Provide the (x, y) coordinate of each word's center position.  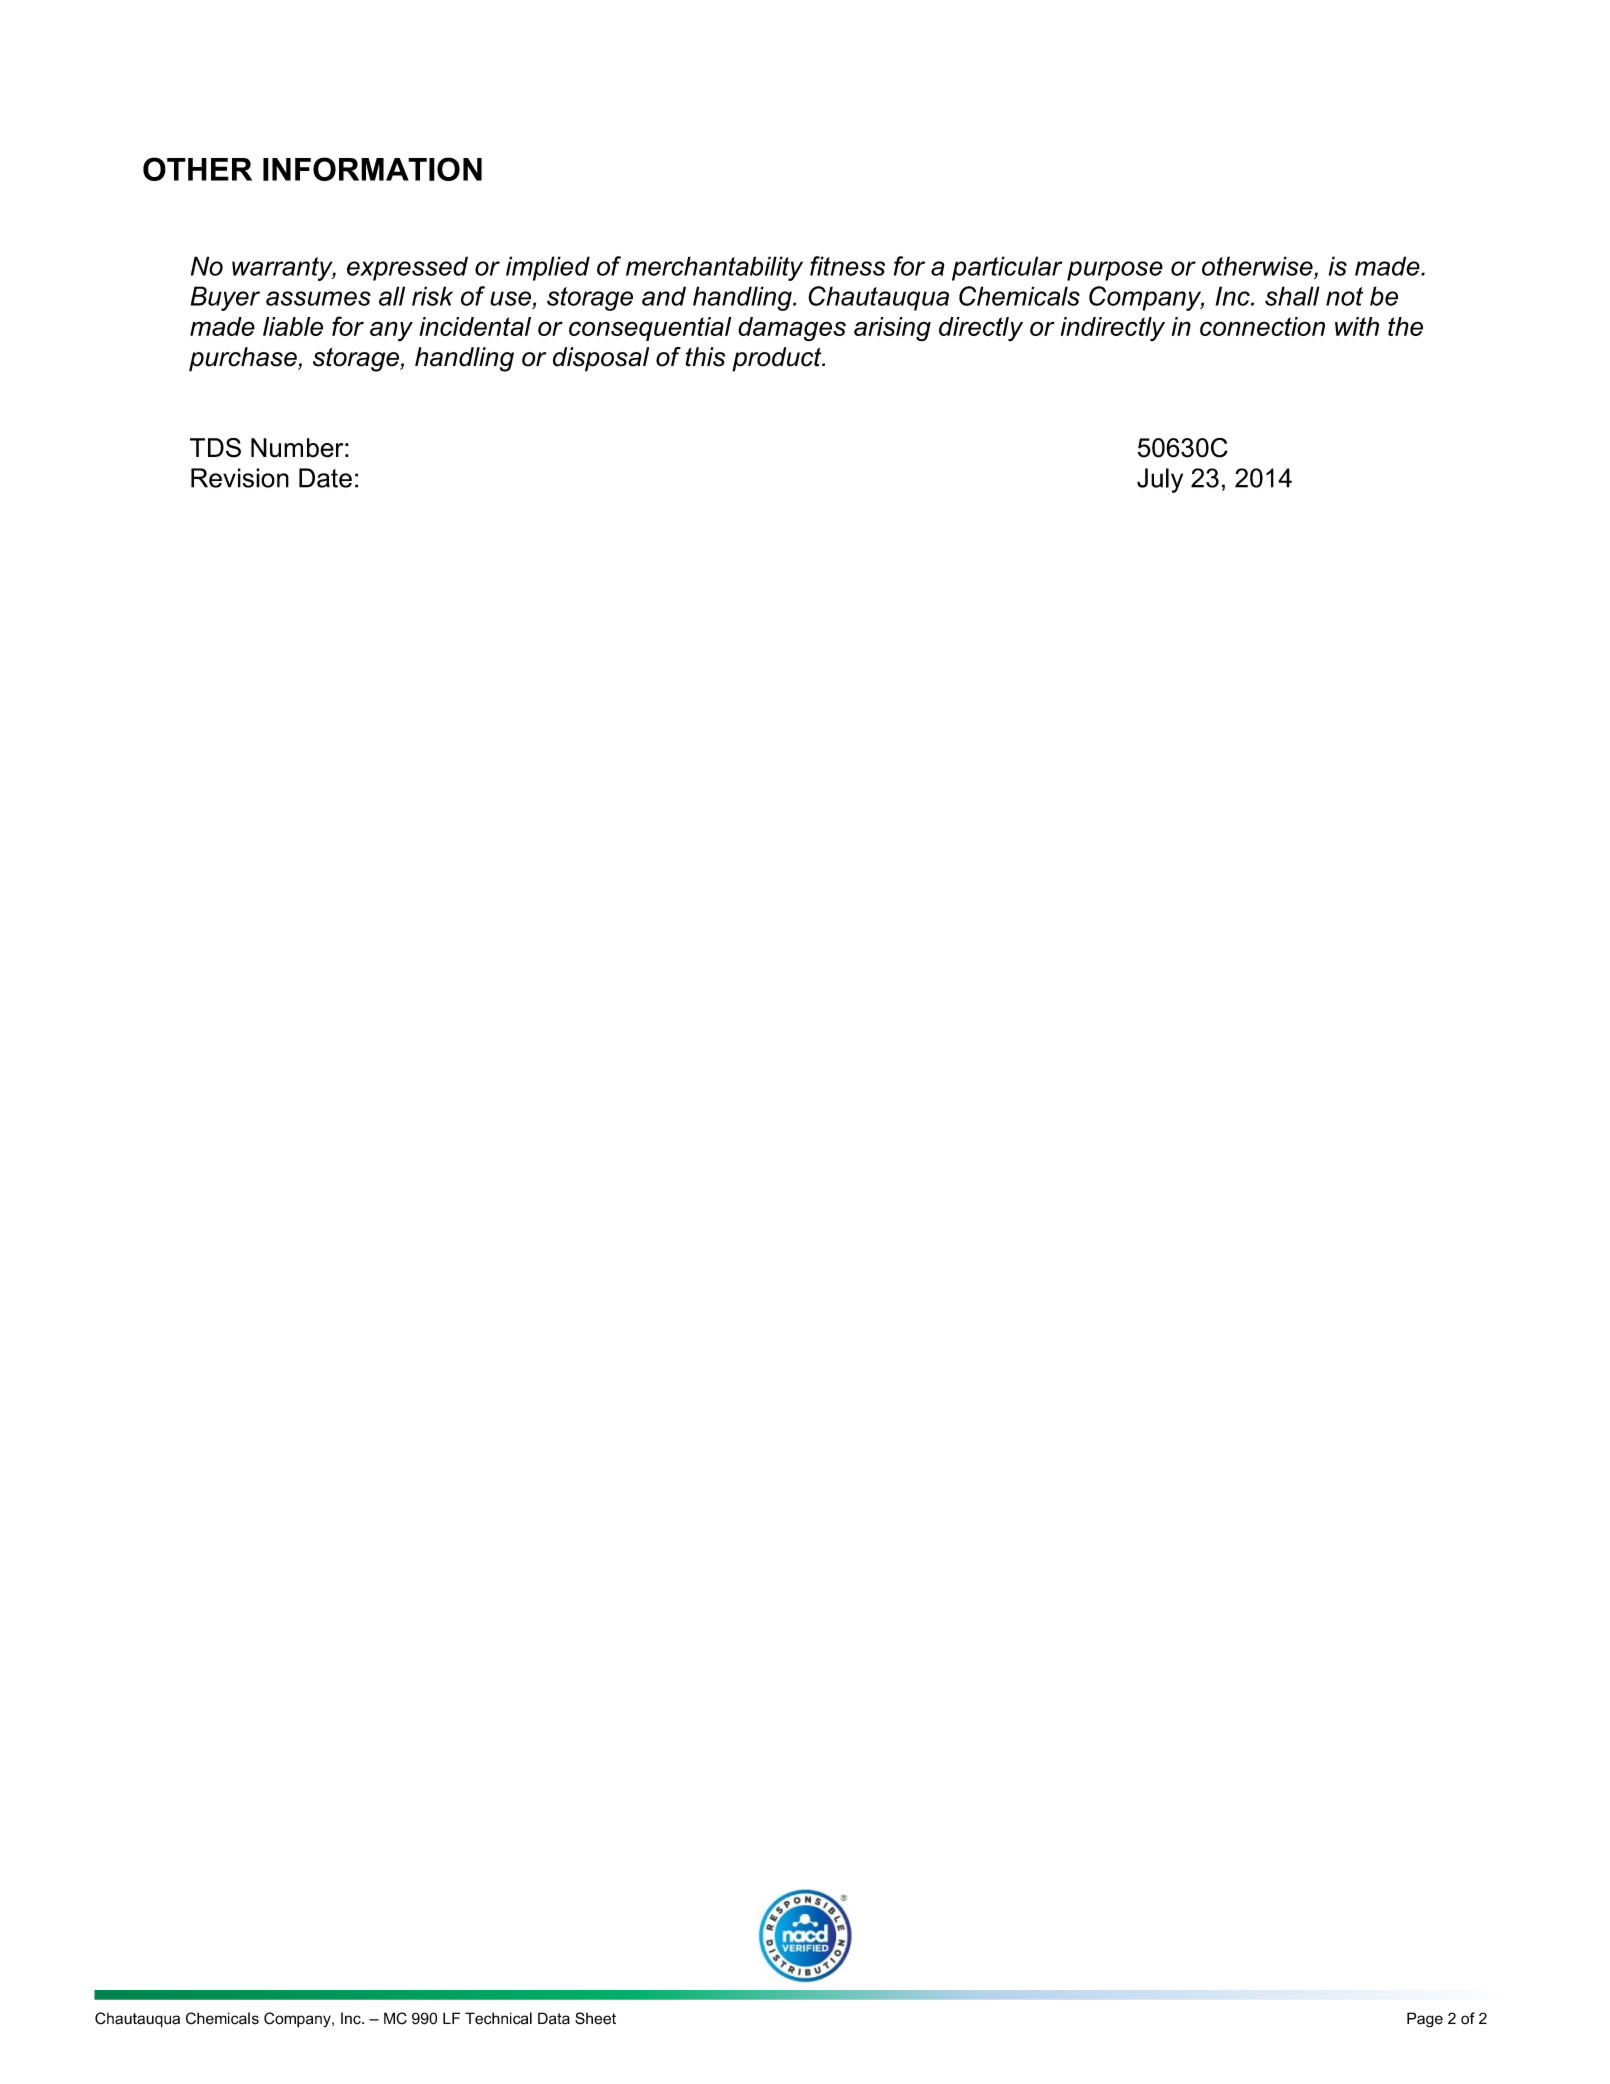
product (778, 359)
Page (1425, 2020)
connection (1262, 326)
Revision (240, 478)
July (1160, 480)
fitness (847, 266)
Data (554, 2018)
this (705, 357)
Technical (498, 2018)
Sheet (595, 2018)
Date (325, 478)
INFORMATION (372, 169)
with (1357, 326)
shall (1292, 296)
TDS (215, 448)
